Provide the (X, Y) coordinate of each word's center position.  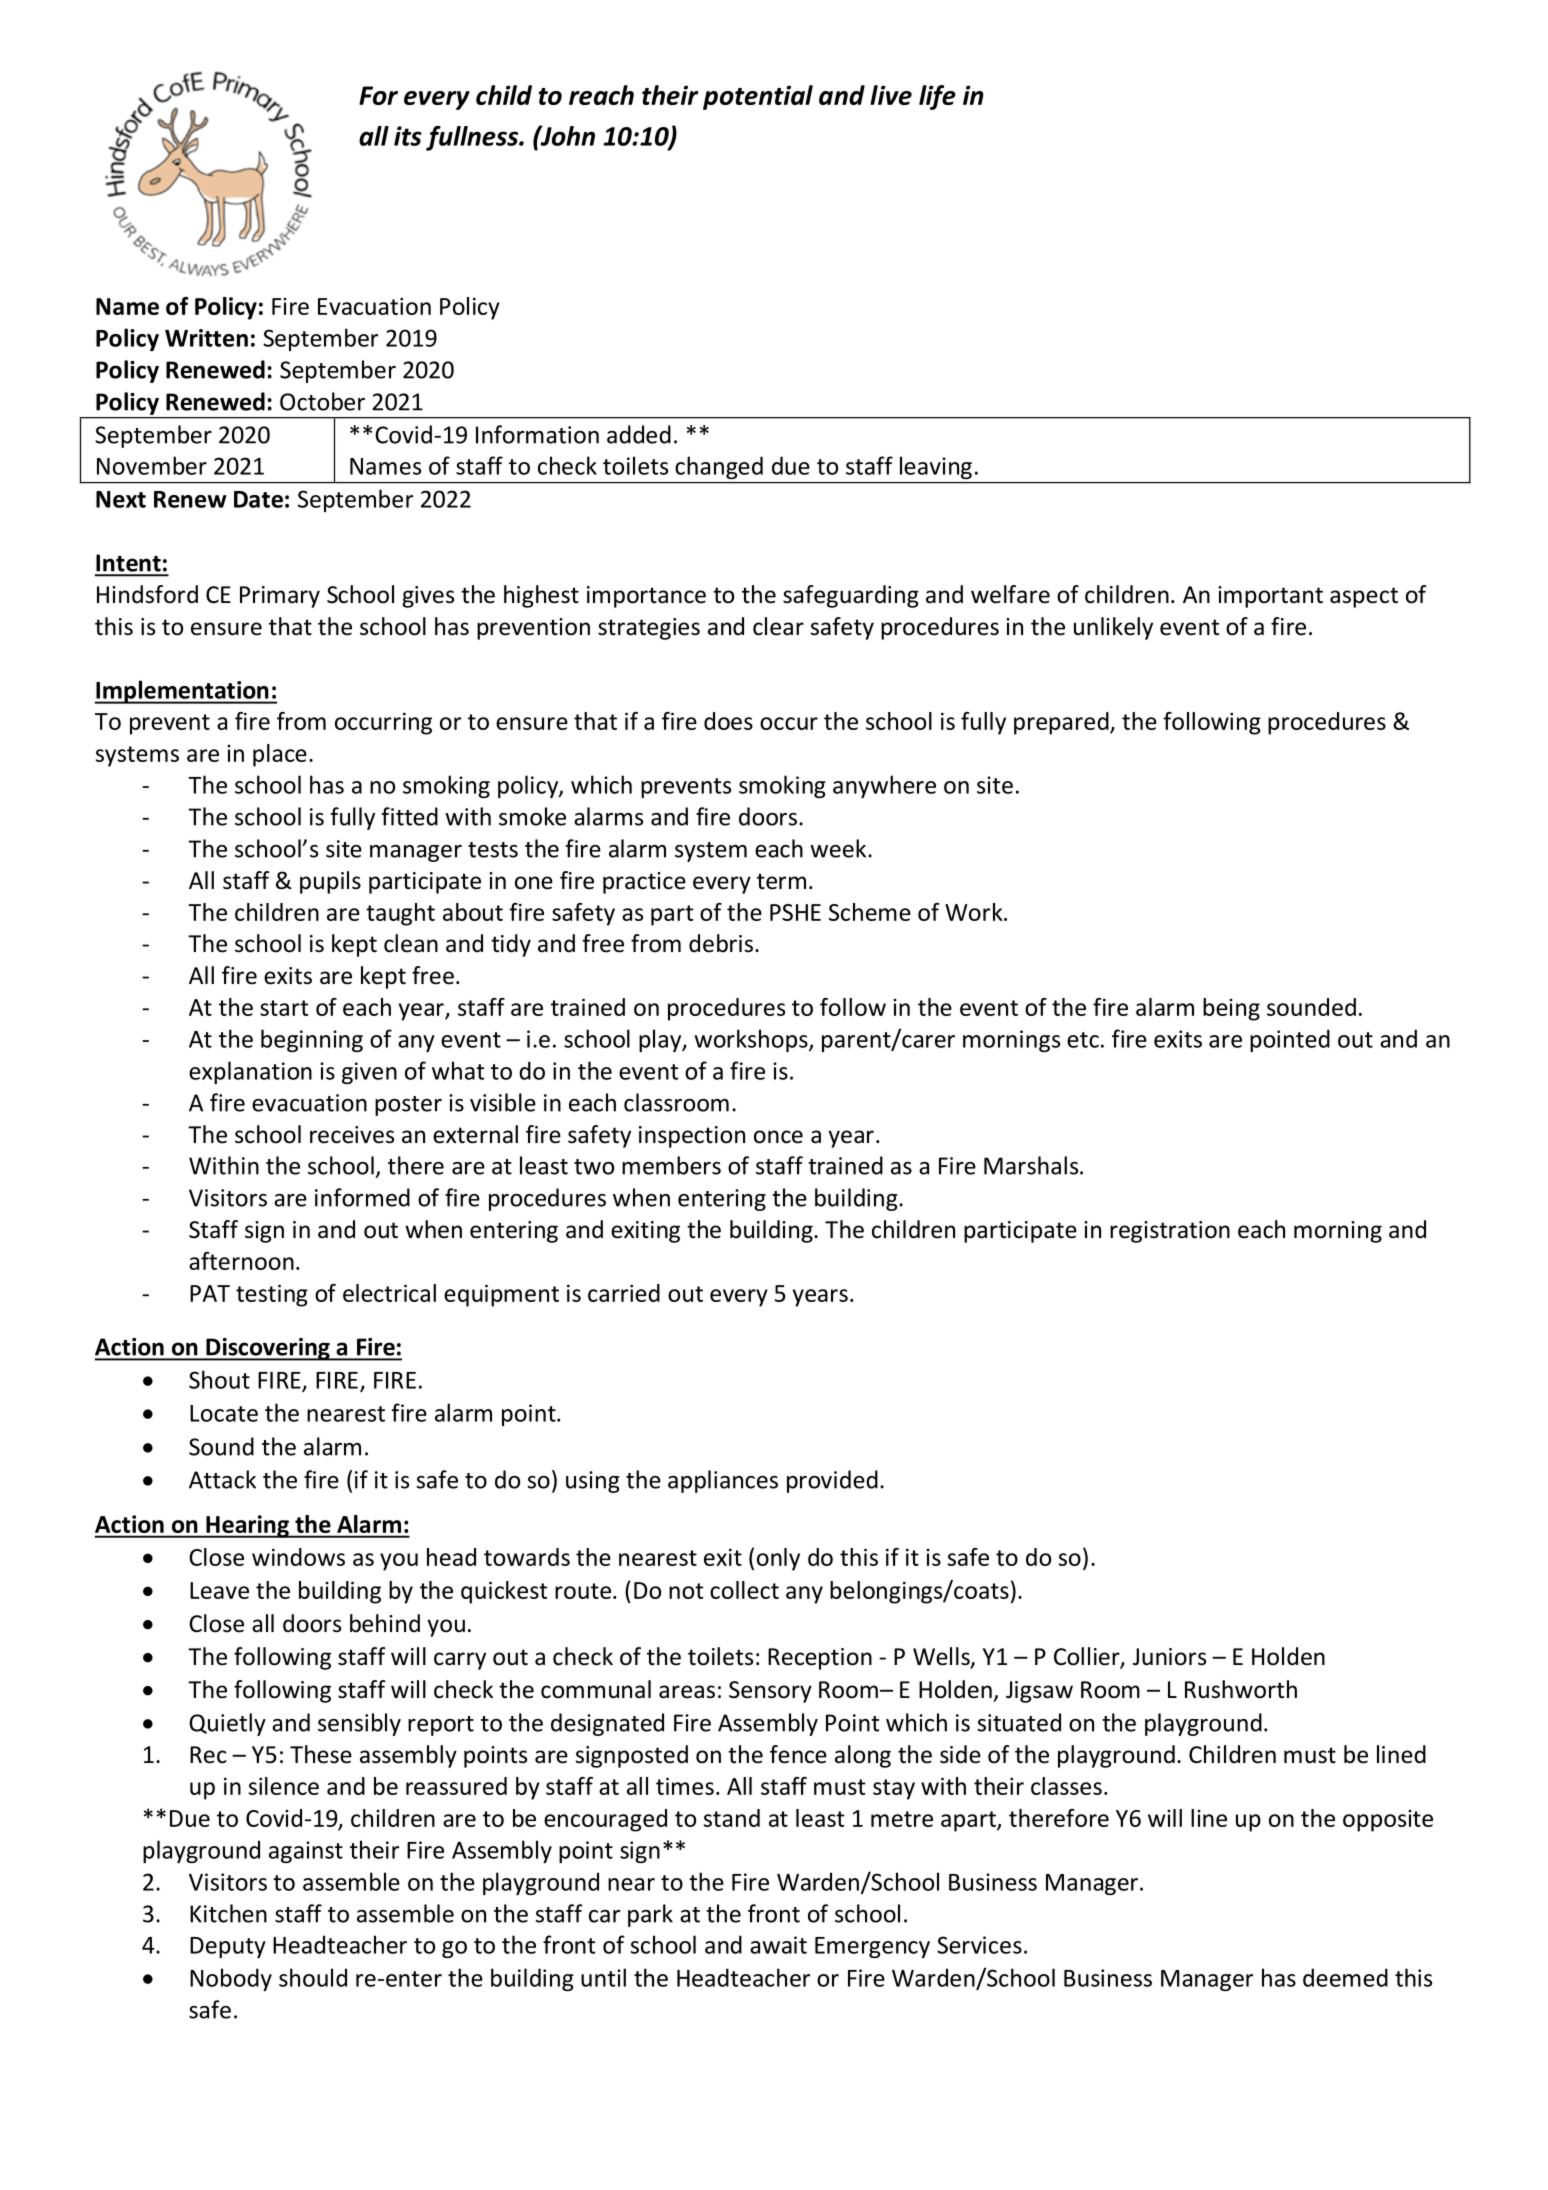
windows (298, 1557)
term (781, 881)
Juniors (1169, 1657)
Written (206, 338)
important (1270, 597)
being (1231, 1009)
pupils (330, 882)
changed (719, 467)
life (937, 97)
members (671, 1165)
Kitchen (228, 1913)
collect (744, 1590)
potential (758, 97)
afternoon (241, 1261)
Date (258, 499)
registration (1170, 1232)
